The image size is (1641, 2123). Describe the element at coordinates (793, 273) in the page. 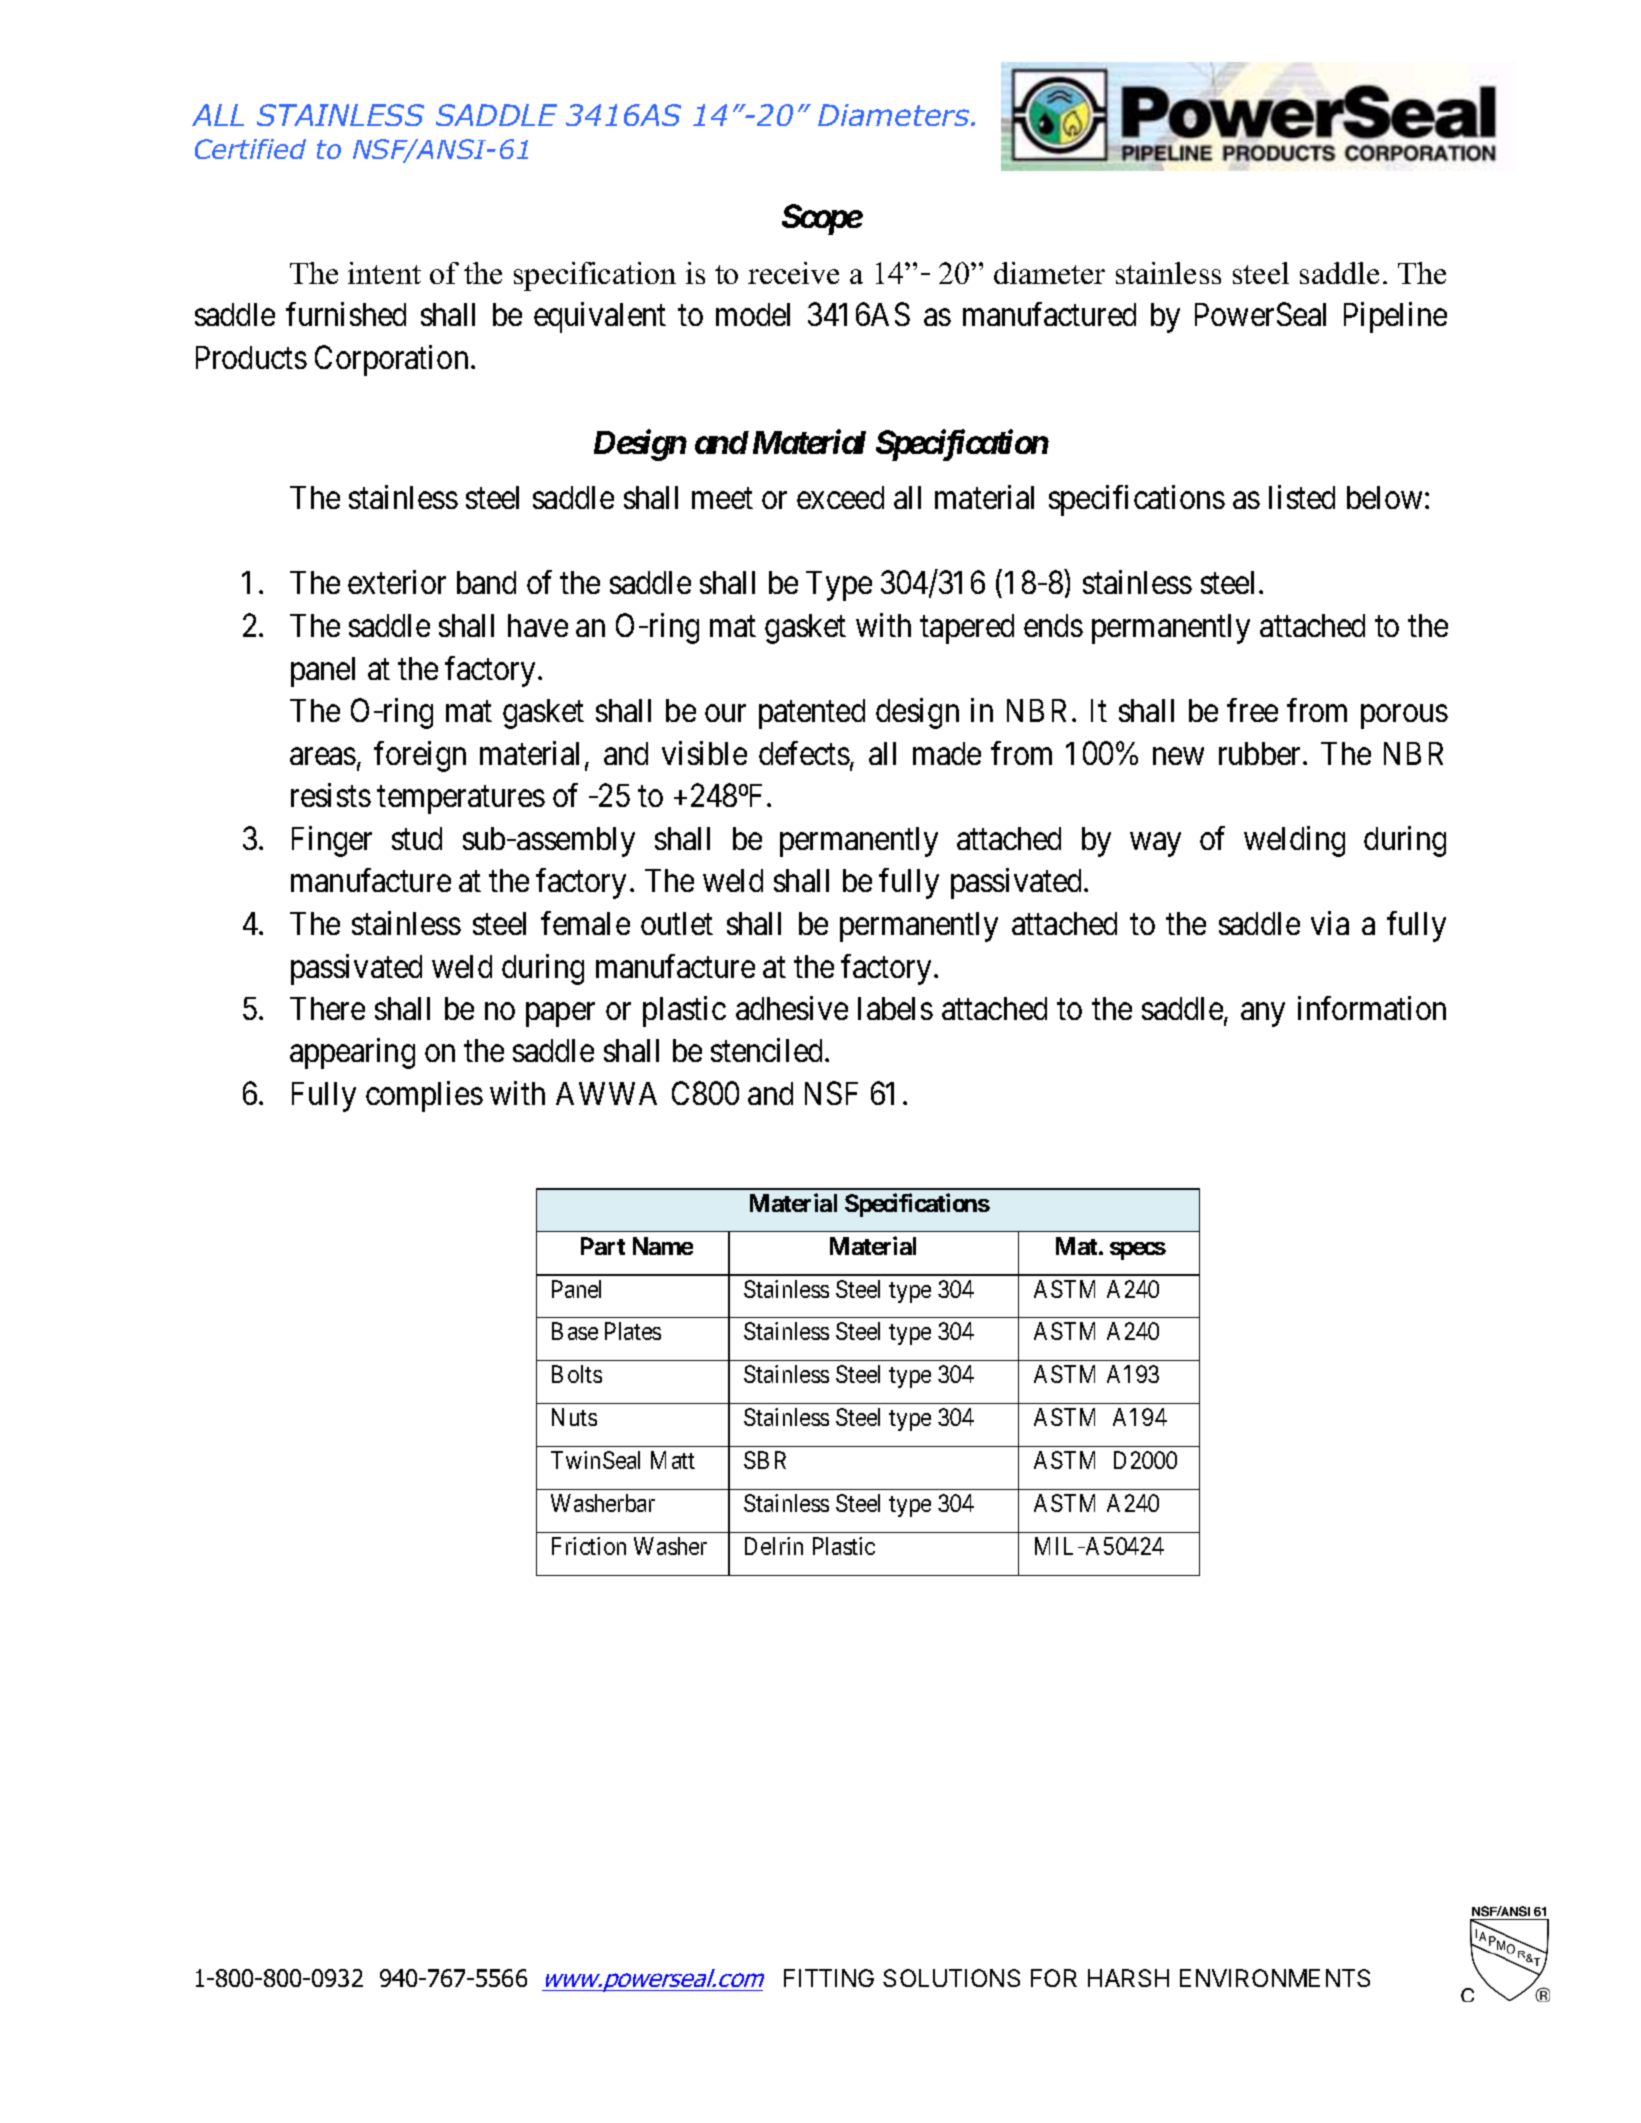

I see `receive` at that location.
